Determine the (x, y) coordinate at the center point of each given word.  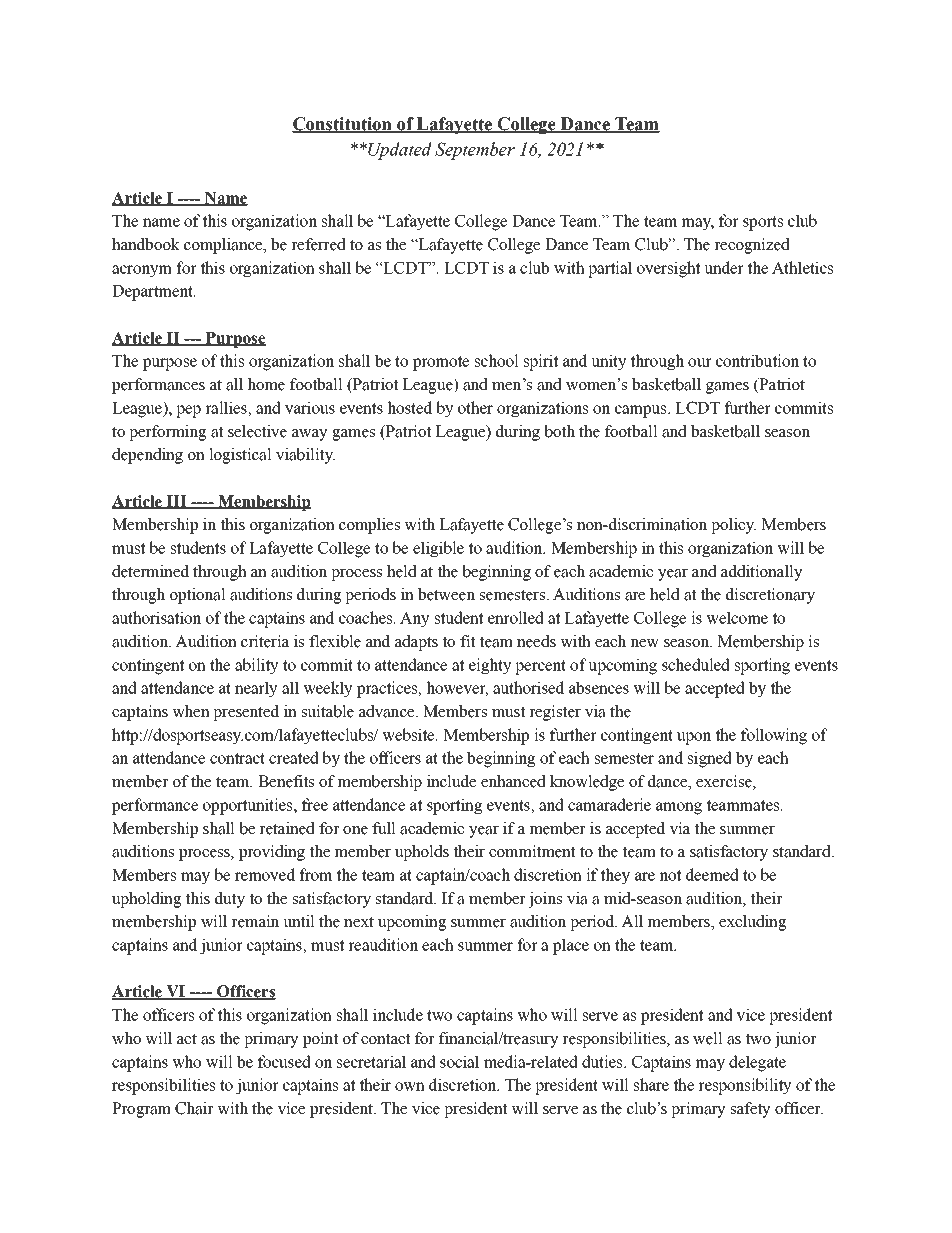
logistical (240, 456)
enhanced (513, 781)
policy (733, 526)
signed (710, 759)
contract (237, 758)
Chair (194, 1108)
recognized (752, 246)
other (475, 407)
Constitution (343, 125)
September (475, 151)
